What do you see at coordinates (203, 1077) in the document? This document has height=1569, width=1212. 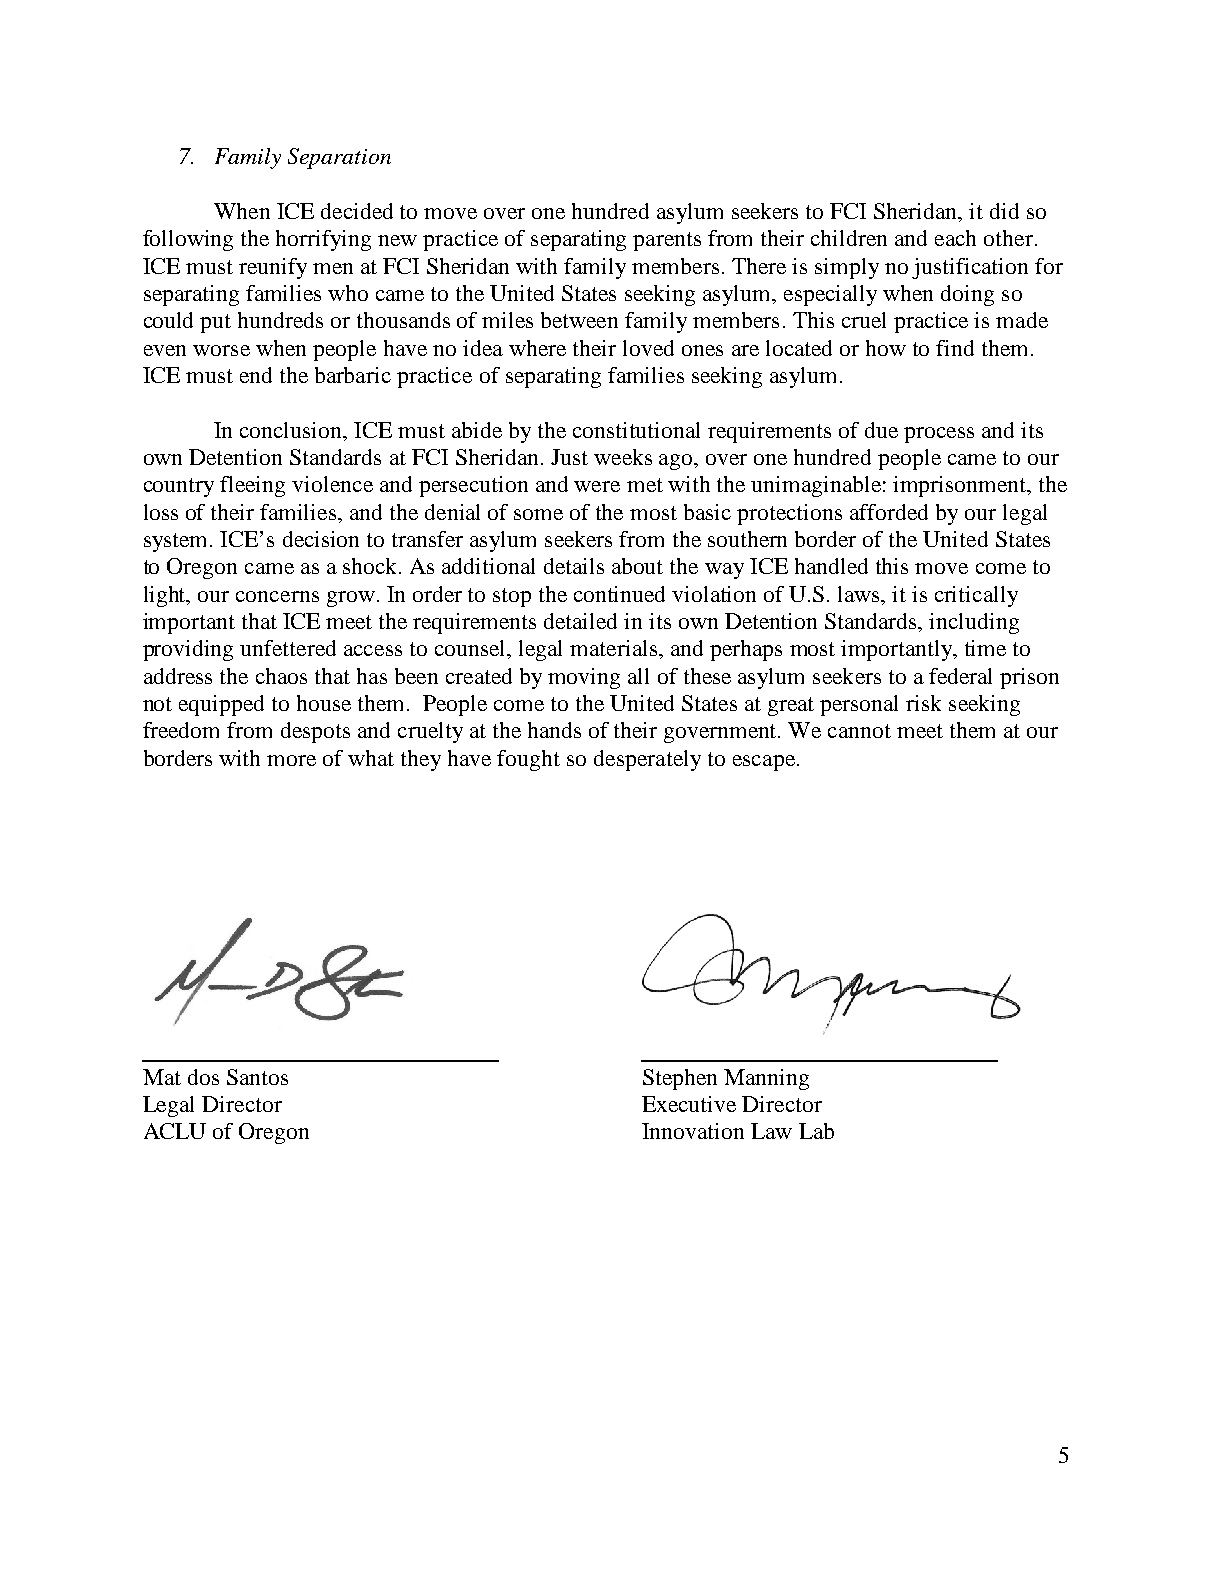 I see `dos` at bounding box center [203, 1077].
